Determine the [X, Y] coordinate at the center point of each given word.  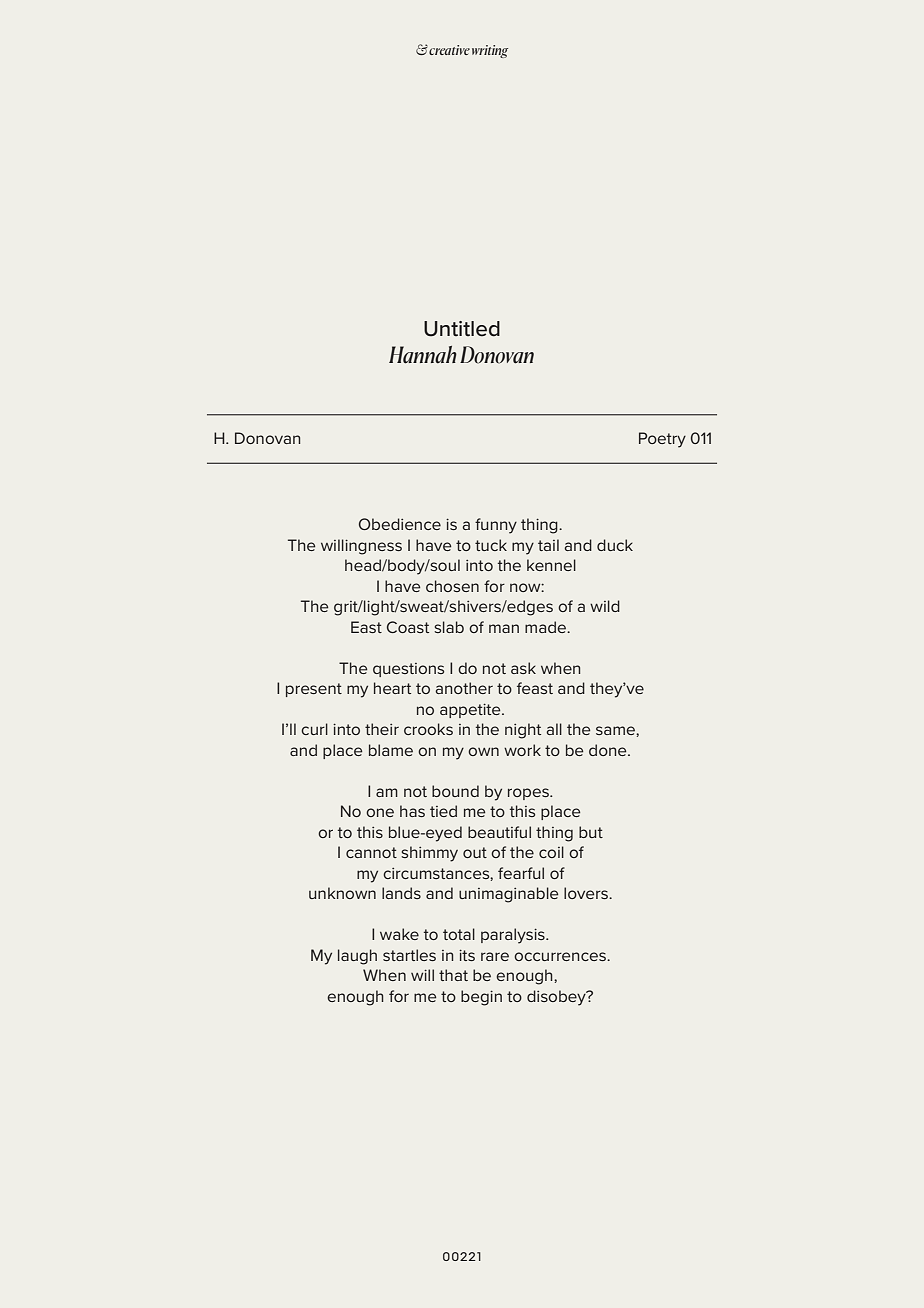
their [382, 729]
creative [448, 50]
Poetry [662, 440]
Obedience [400, 524]
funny [496, 526]
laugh [357, 957]
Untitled [462, 329]
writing [490, 51]
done [609, 750]
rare [495, 956]
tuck [491, 545]
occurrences [561, 956]
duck [615, 545]
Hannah [423, 355]
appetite [471, 710]
